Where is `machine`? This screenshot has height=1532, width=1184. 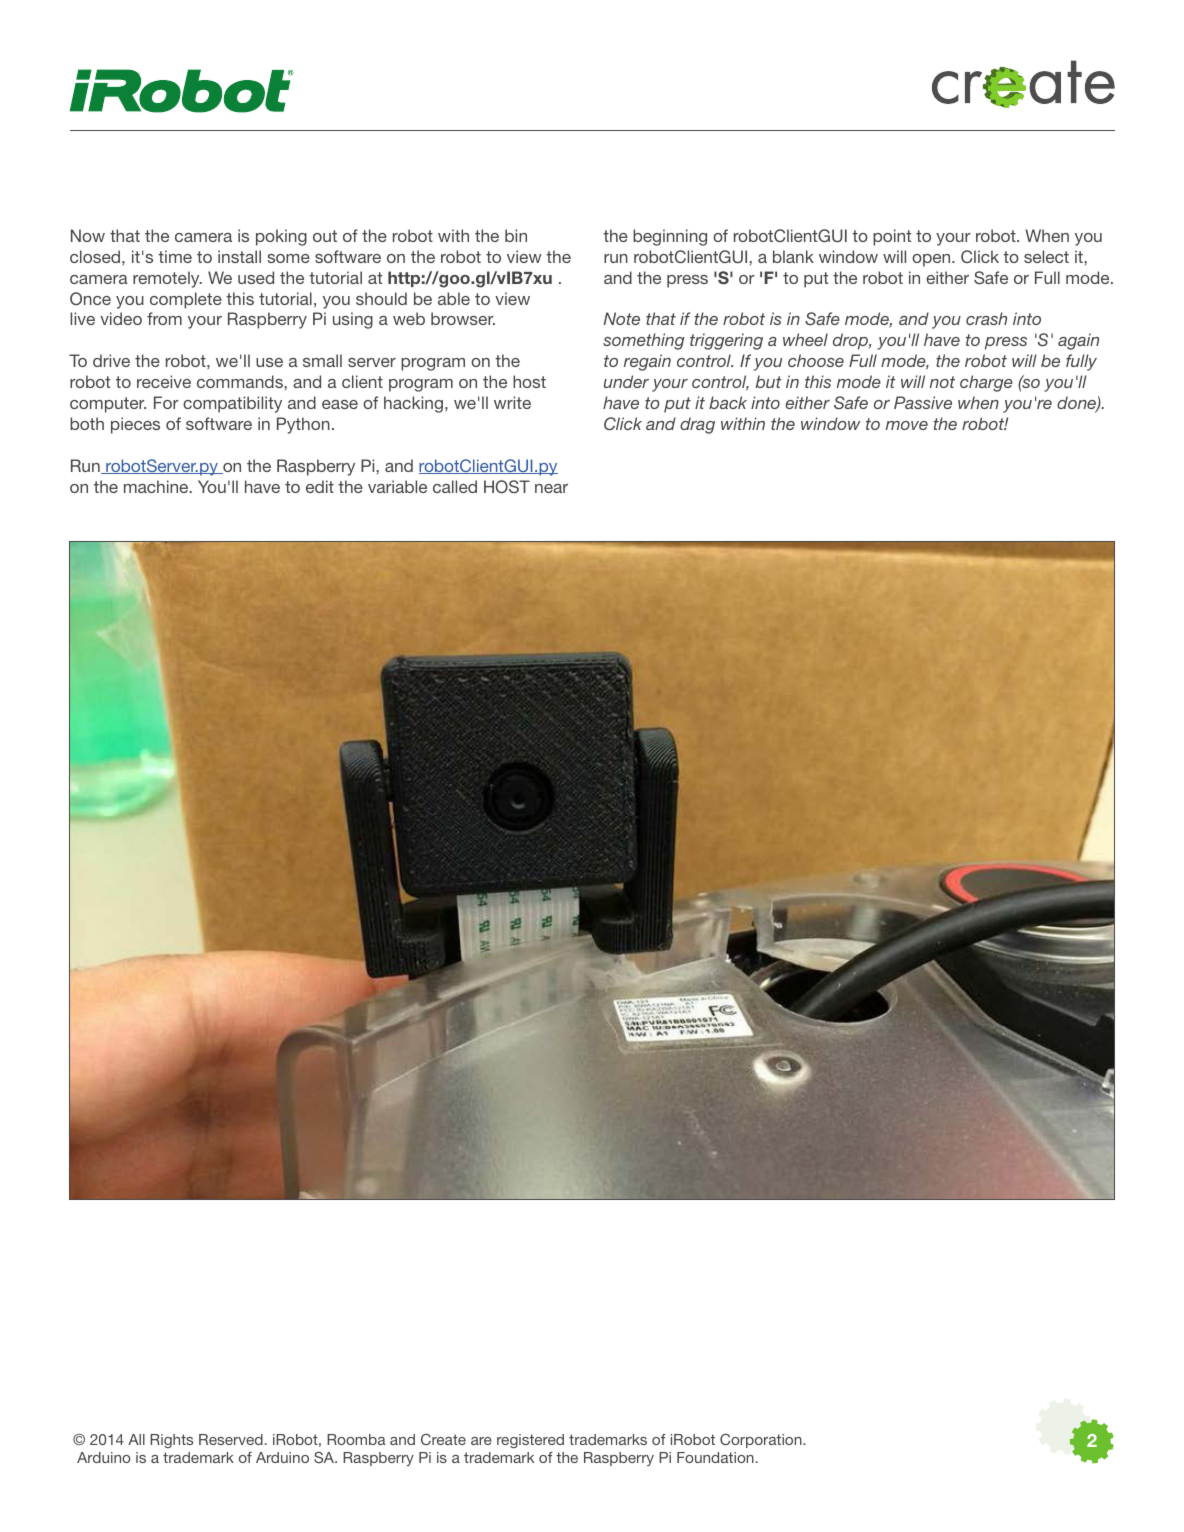
machine is located at coordinates (157, 486).
